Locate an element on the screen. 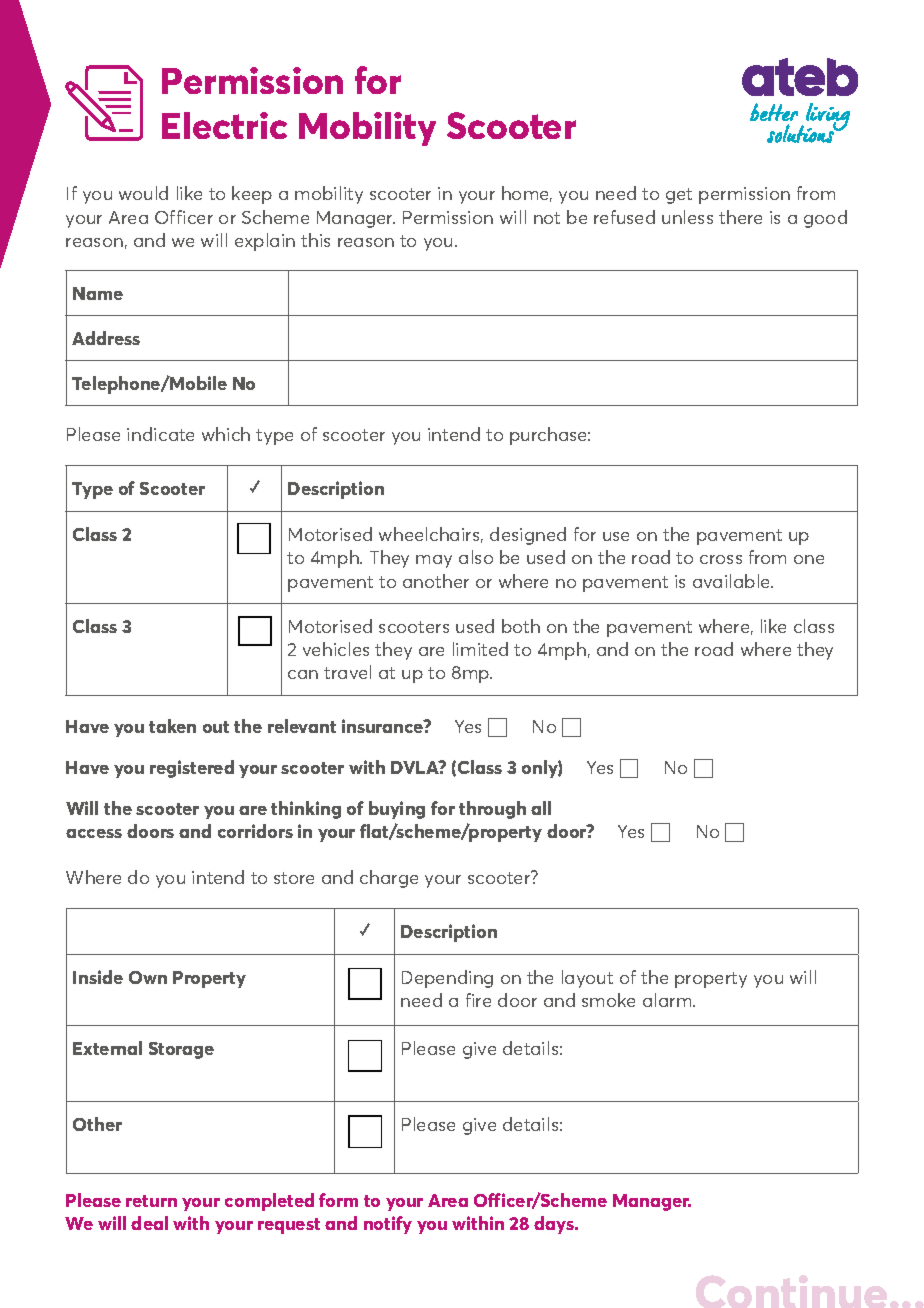 This screenshot has height=1308, width=924. Depending is located at coordinates (447, 979).
